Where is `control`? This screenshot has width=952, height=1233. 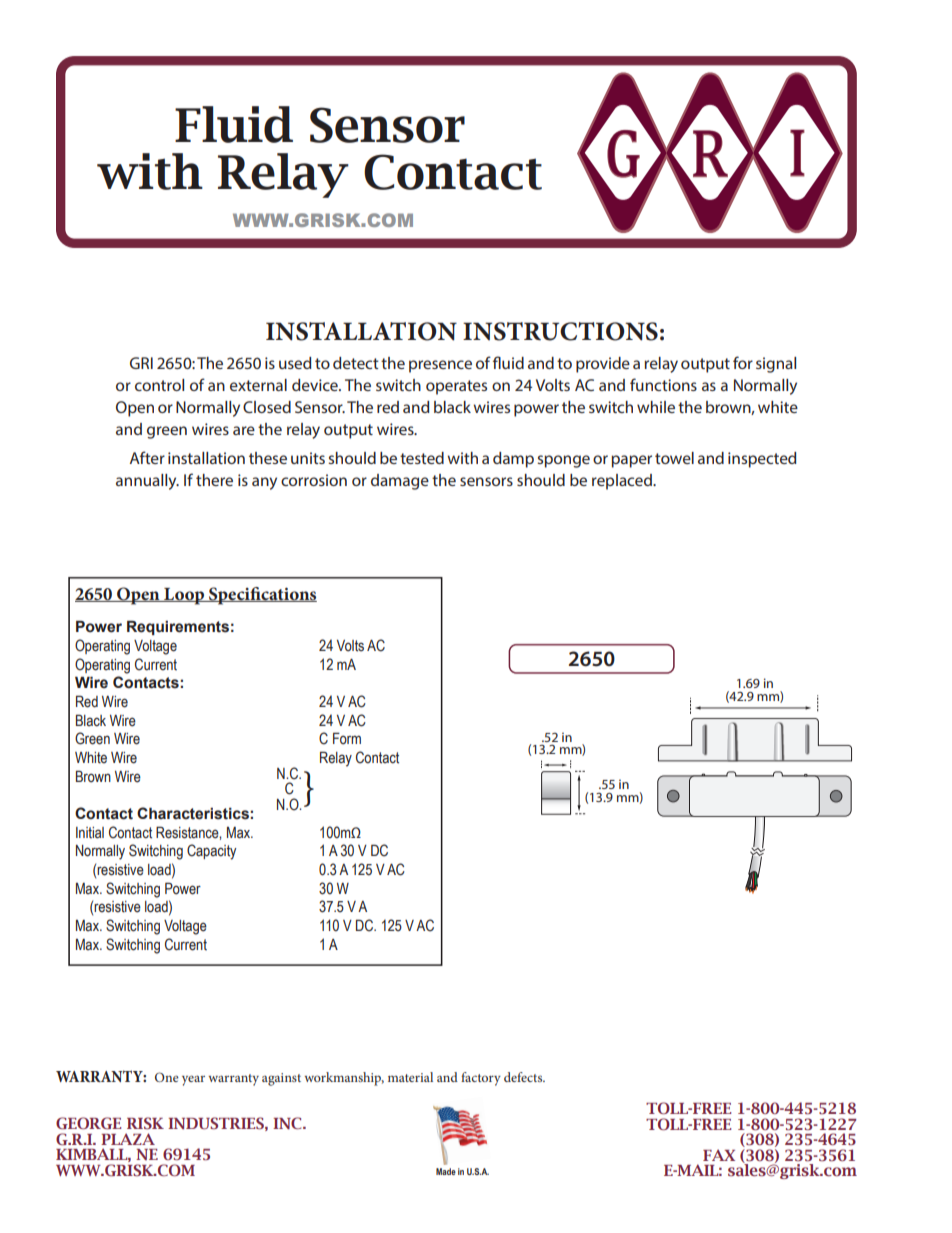 control is located at coordinates (159, 385).
